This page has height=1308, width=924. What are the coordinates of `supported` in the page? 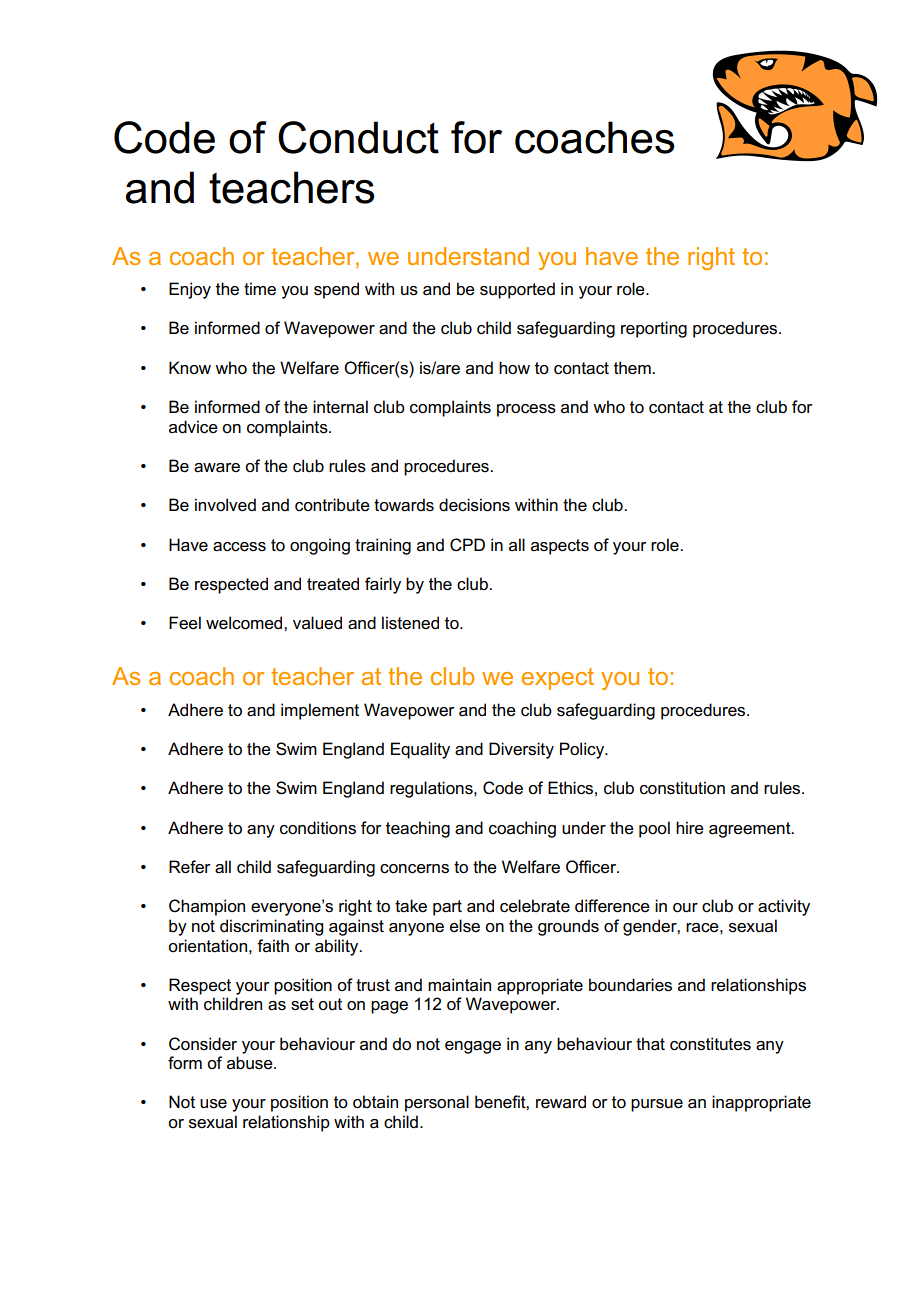 It's located at (517, 290).
